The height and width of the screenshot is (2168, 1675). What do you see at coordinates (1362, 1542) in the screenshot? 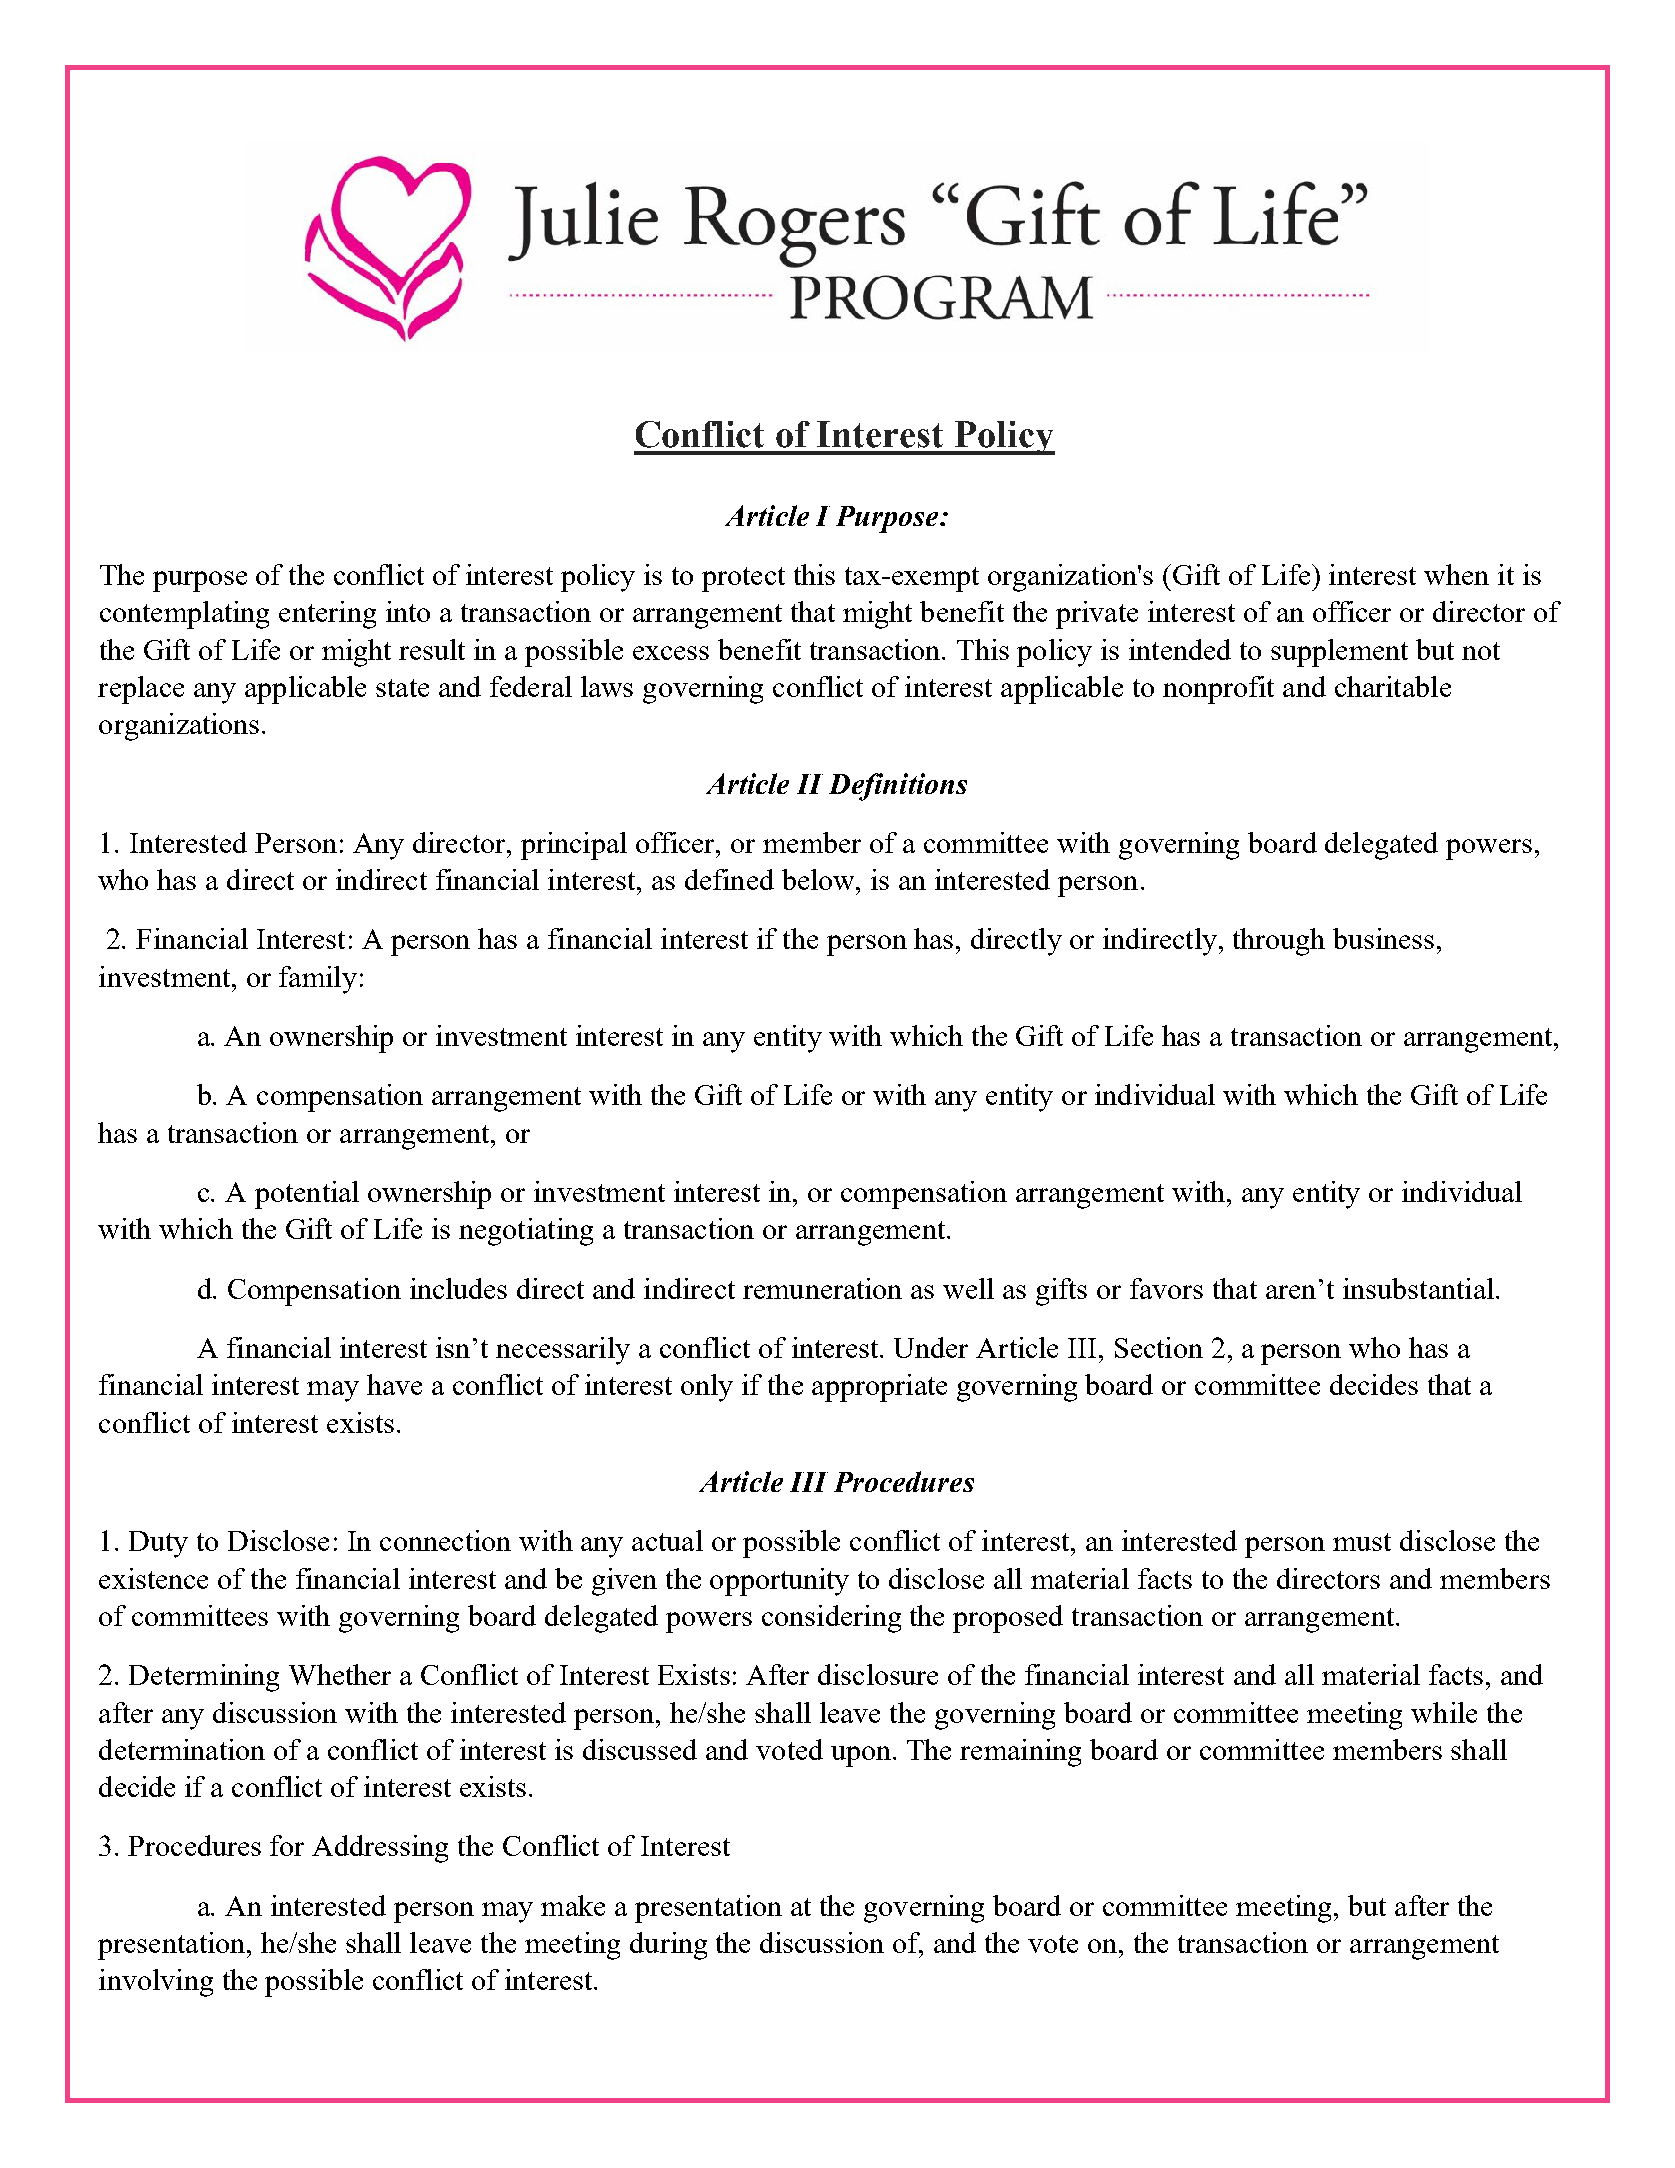
I see `must` at bounding box center [1362, 1542].
